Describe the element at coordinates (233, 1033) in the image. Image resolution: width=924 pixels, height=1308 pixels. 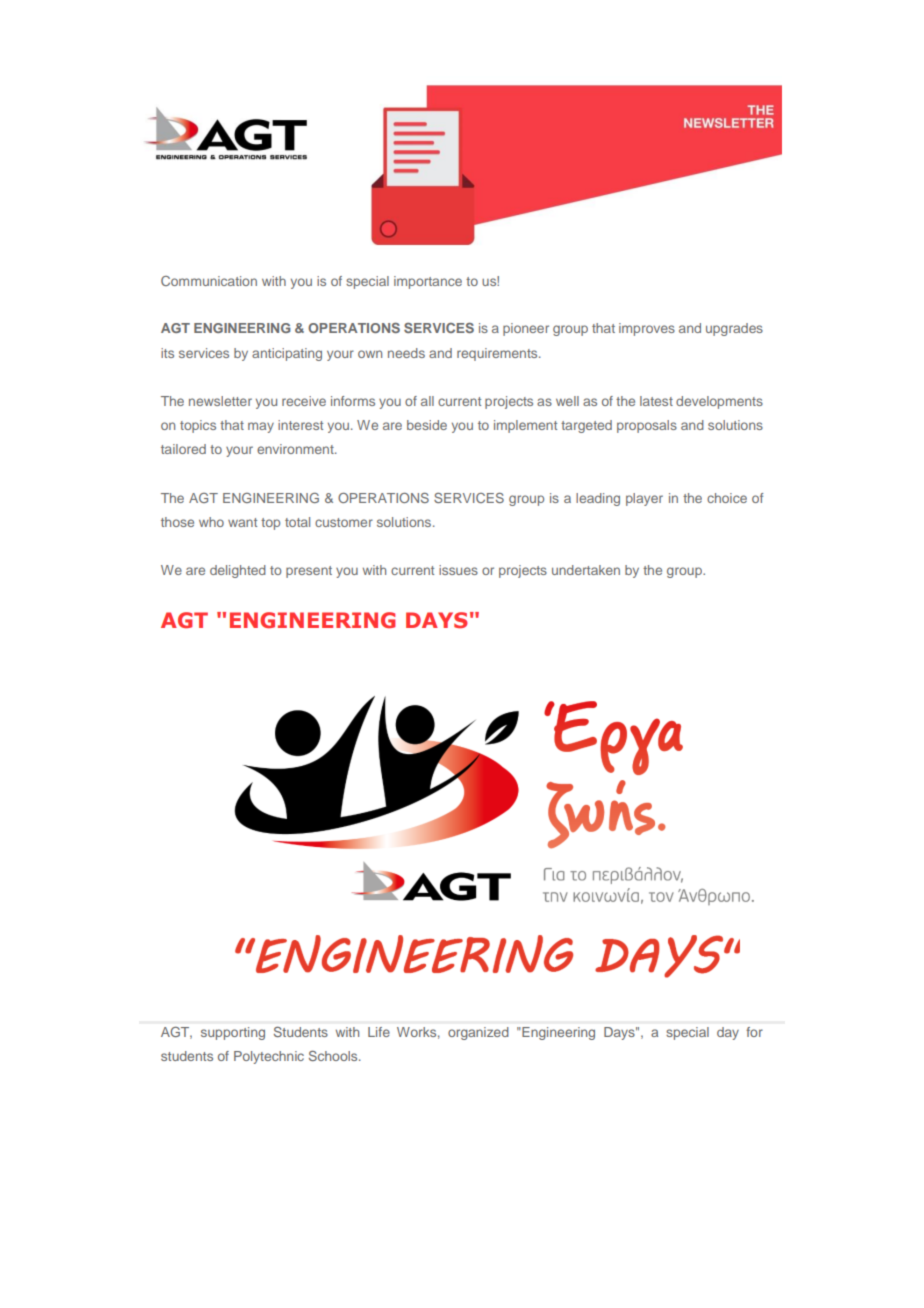
I see `supporting` at that location.
